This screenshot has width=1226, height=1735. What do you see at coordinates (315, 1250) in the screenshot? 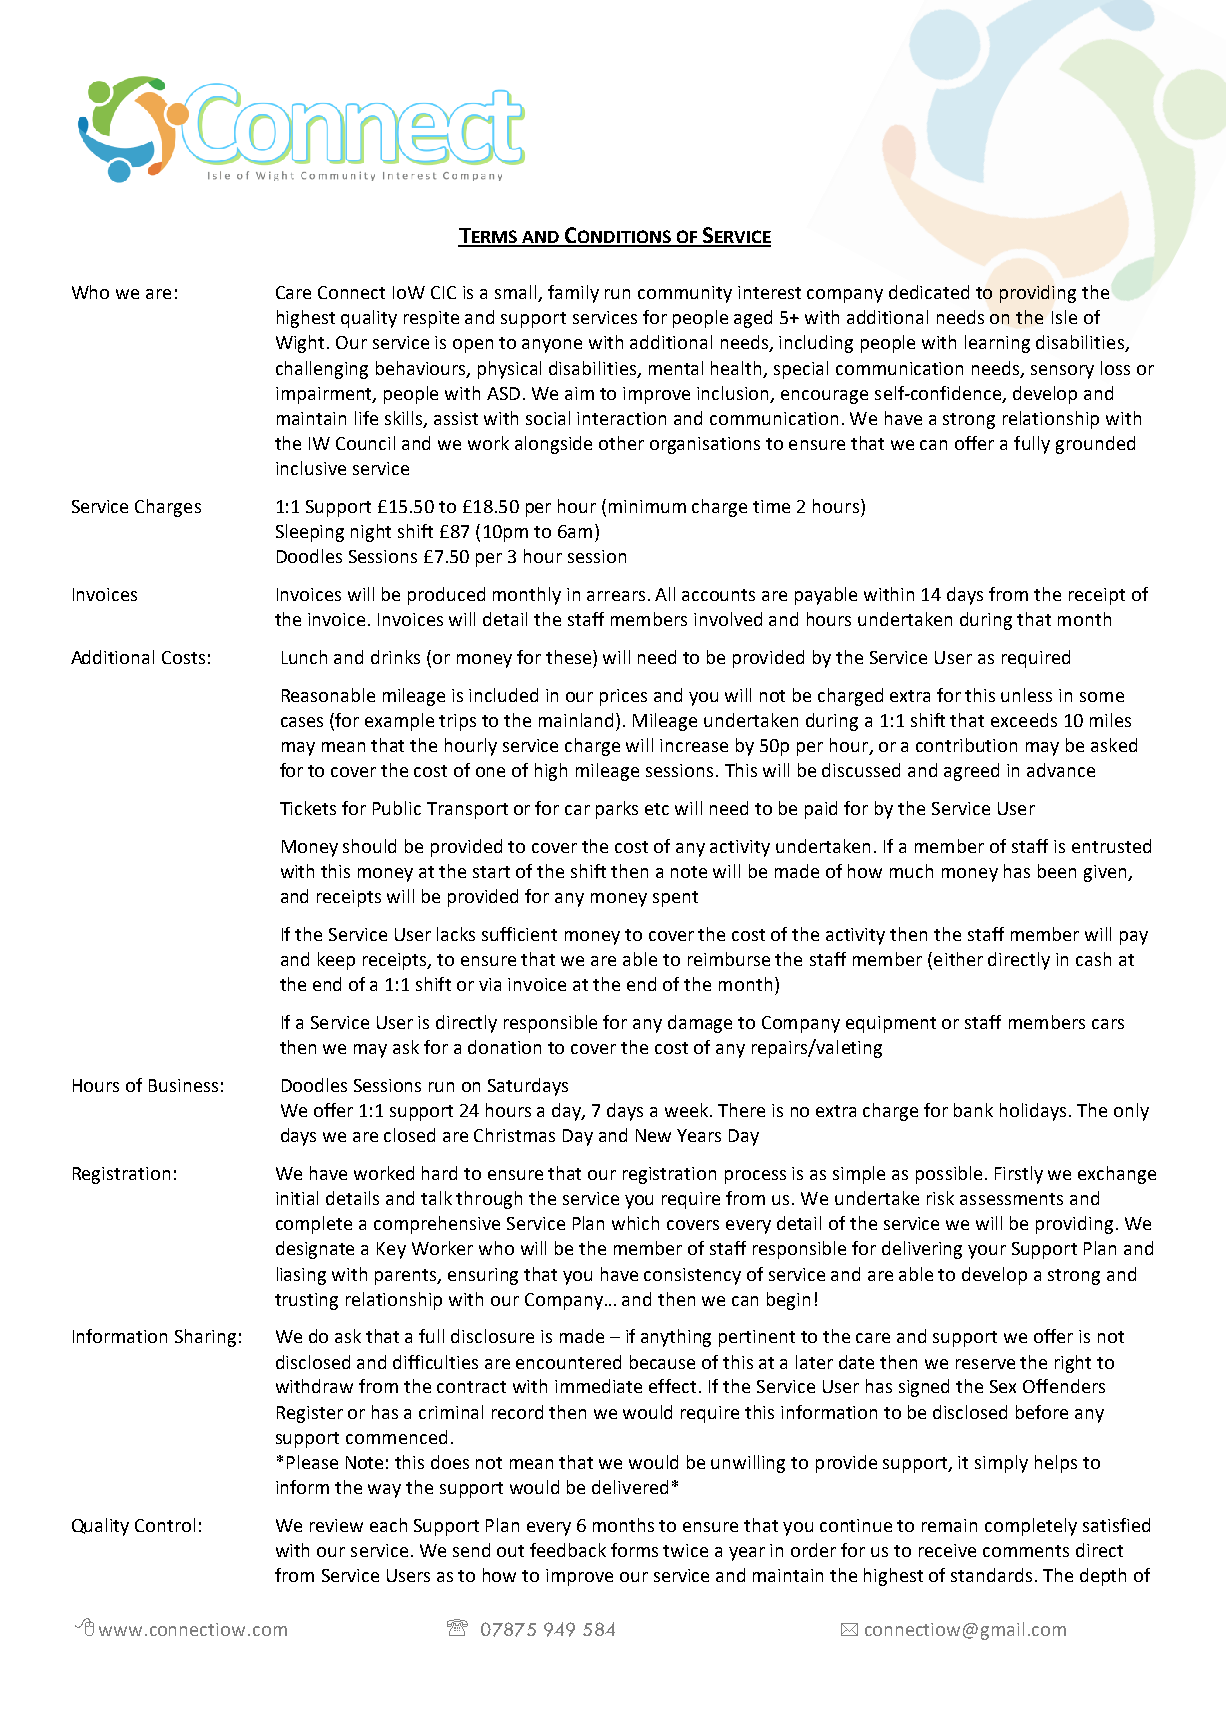
I see `designate` at bounding box center [315, 1250].
